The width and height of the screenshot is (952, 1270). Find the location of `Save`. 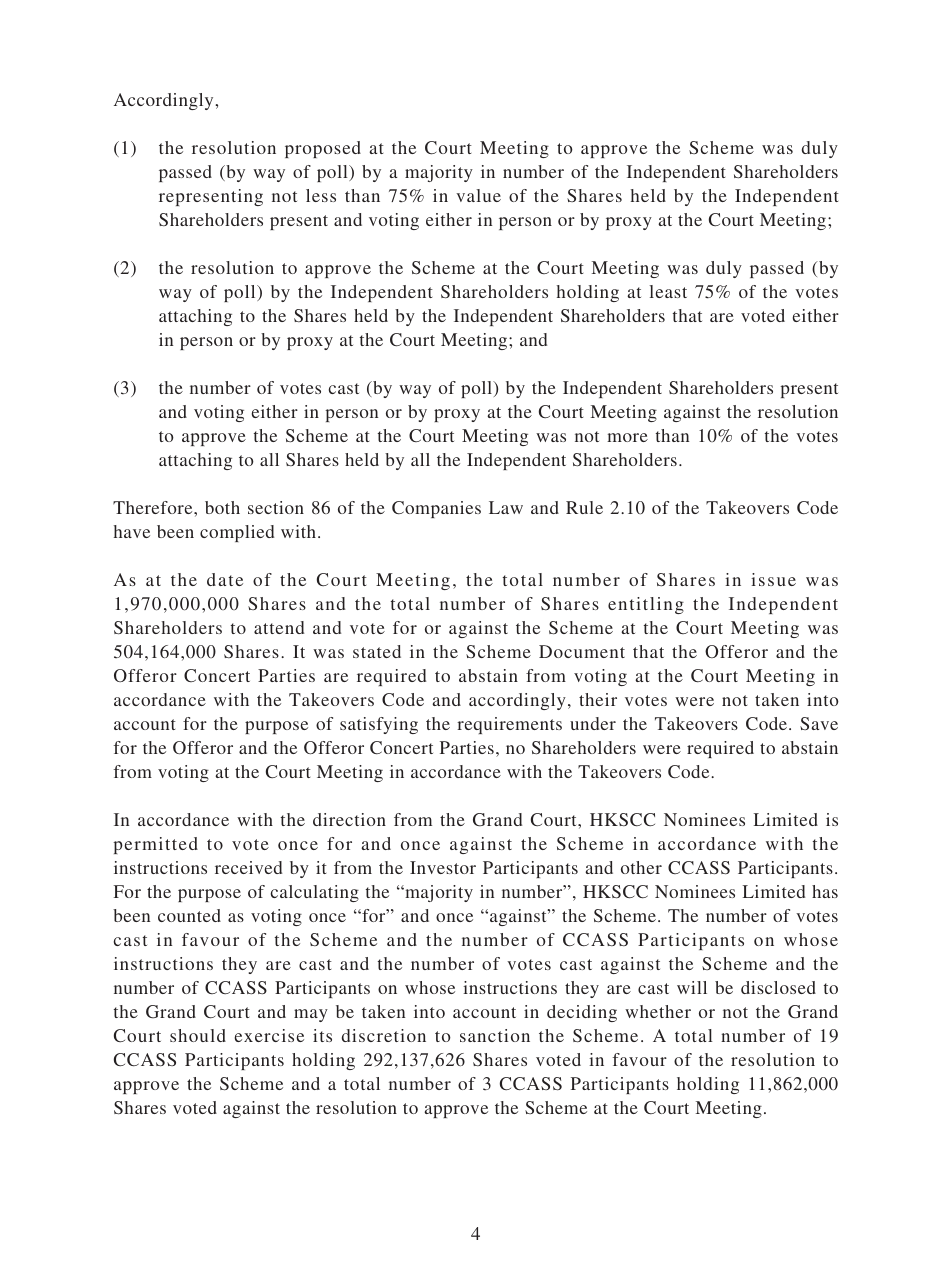

Save is located at coordinates (819, 723).
